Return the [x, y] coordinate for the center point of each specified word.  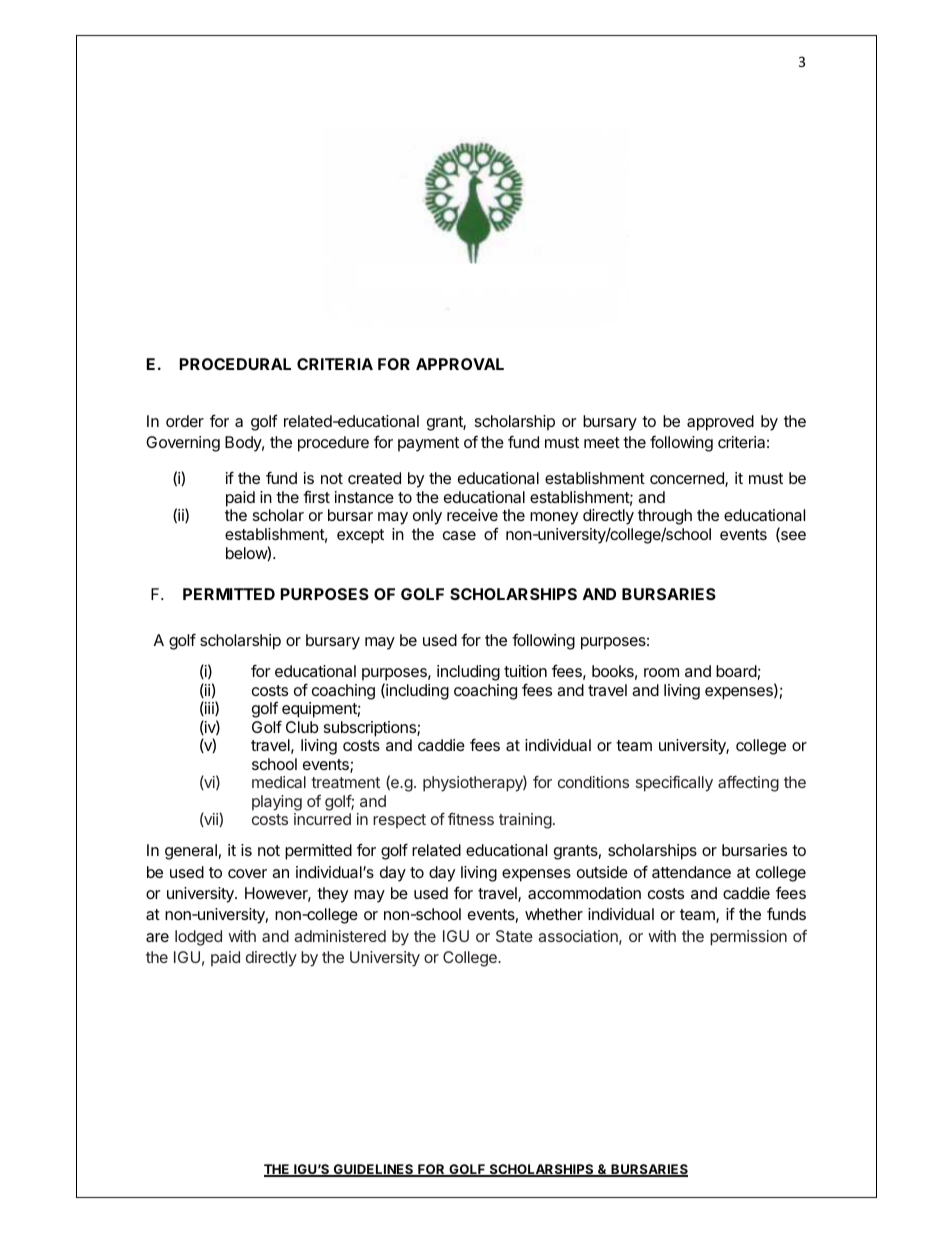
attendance [691, 872]
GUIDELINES [373, 1170]
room [661, 672]
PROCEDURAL [235, 364]
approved [720, 423]
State [514, 936]
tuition [525, 671]
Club [302, 727]
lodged [198, 938]
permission [748, 938]
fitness [471, 819]
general [191, 852]
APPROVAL [460, 364]
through [665, 518]
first [316, 497]
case [459, 535]
